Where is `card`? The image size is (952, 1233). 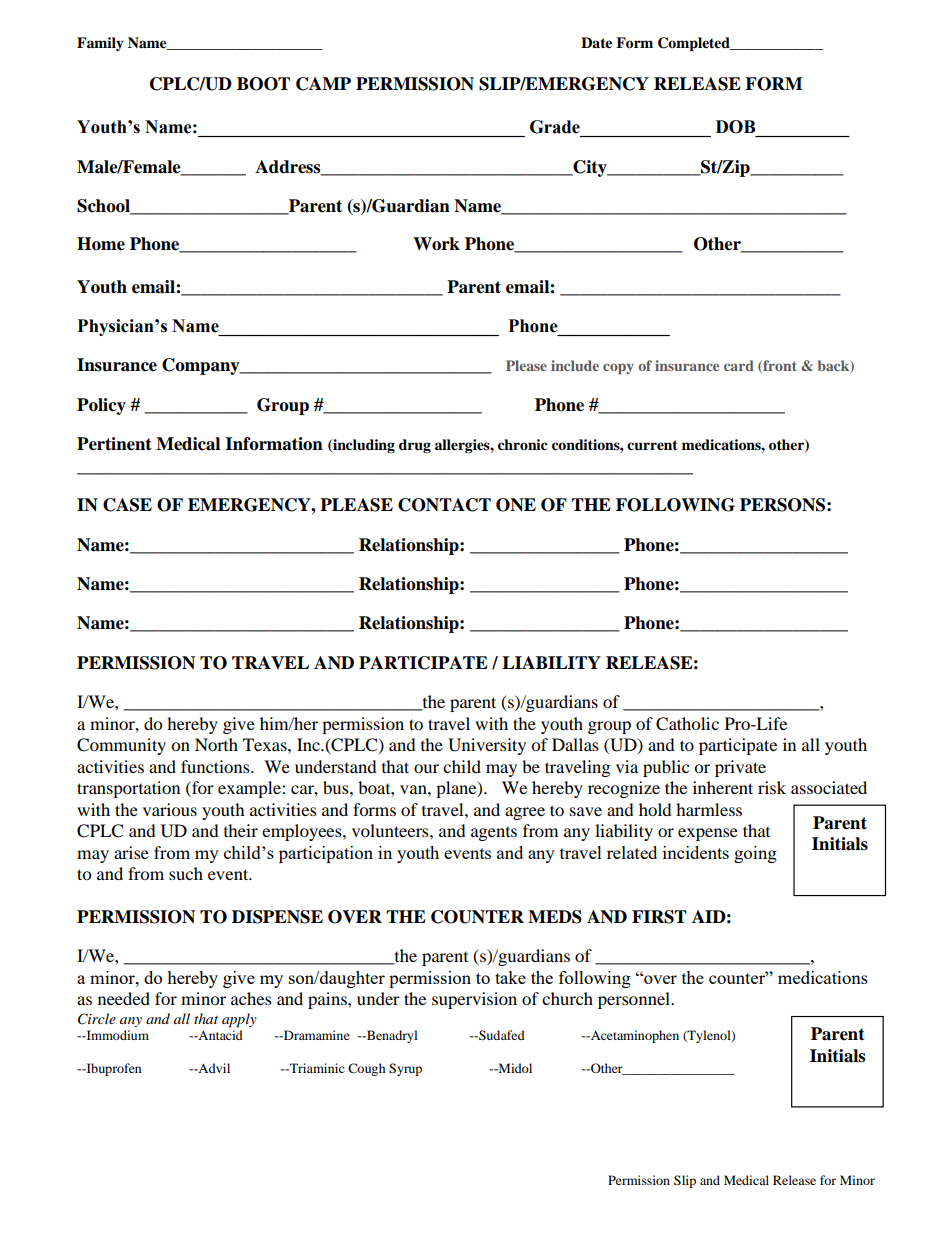
card is located at coordinates (739, 365).
